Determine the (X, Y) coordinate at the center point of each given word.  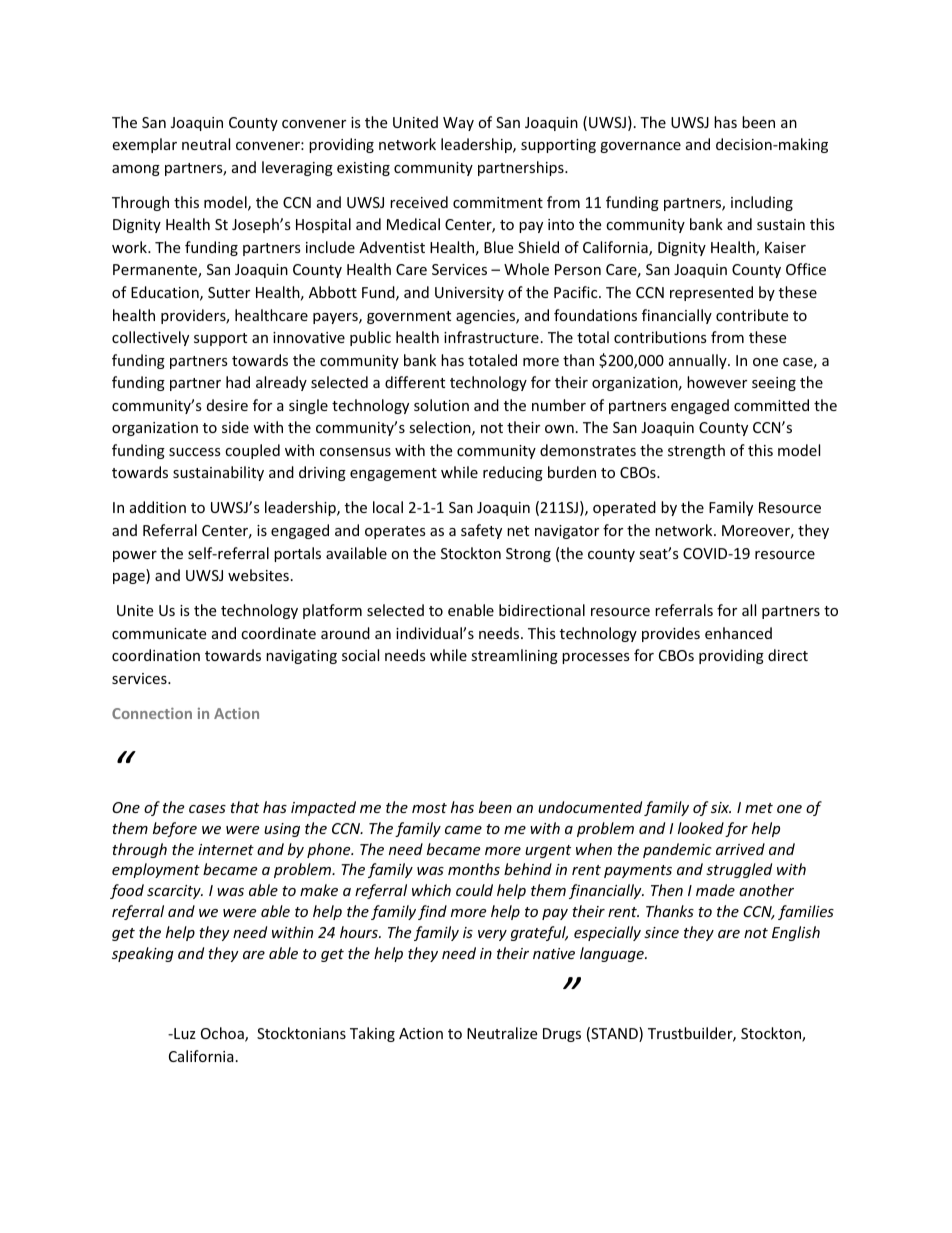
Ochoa (223, 1034)
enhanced (738, 633)
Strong (528, 555)
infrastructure (491, 337)
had (238, 382)
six (721, 807)
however (717, 382)
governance (640, 147)
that (244, 807)
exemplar (144, 145)
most (429, 808)
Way (458, 124)
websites (258, 575)
